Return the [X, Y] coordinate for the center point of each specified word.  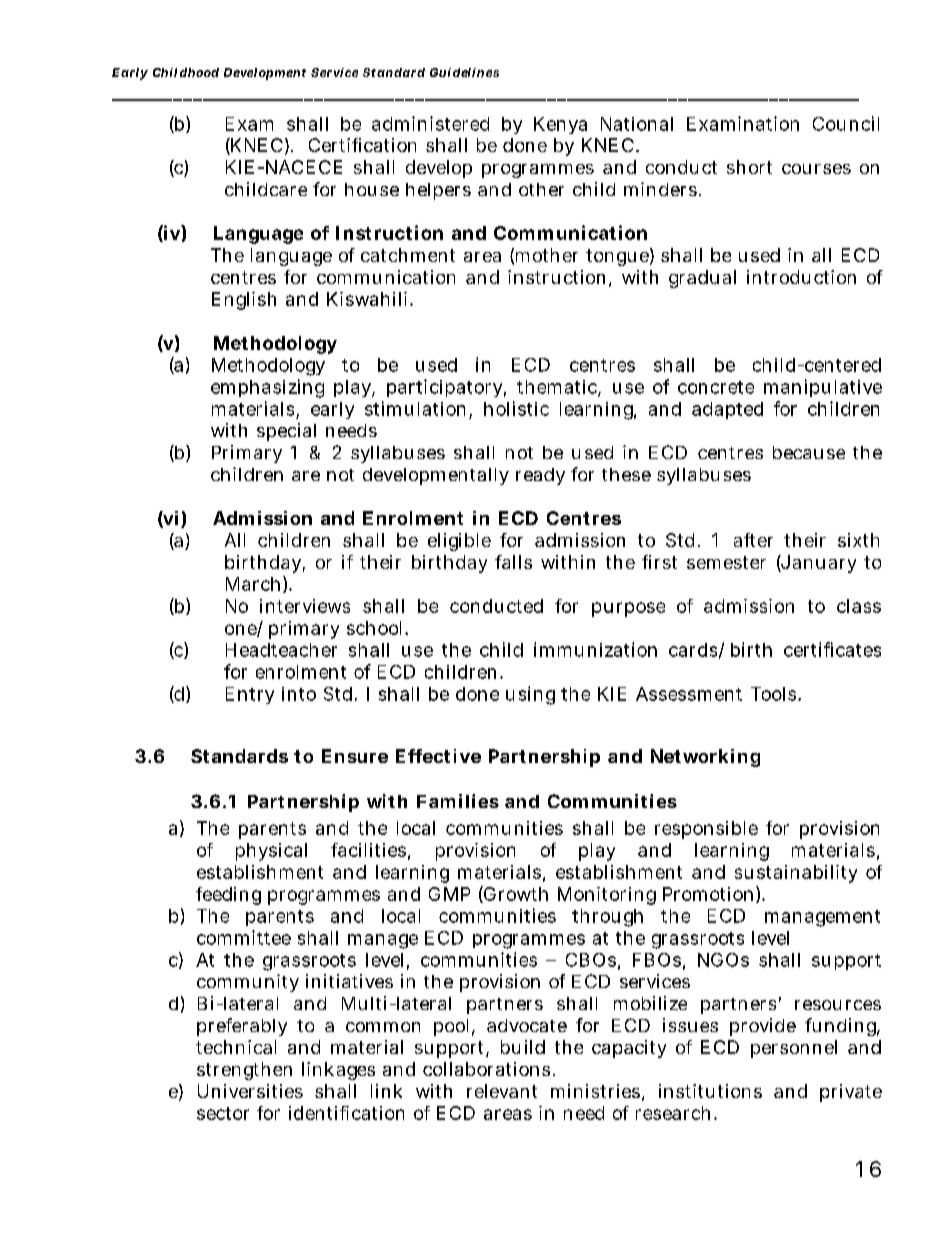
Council [846, 123]
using [530, 695]
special [286, 432]
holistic [516, 408]
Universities [250, 1091]
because [809, 452]
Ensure [355, 756]
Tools [773, 694]
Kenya [560, 125]
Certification [362, 145]
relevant [502, 1091]
